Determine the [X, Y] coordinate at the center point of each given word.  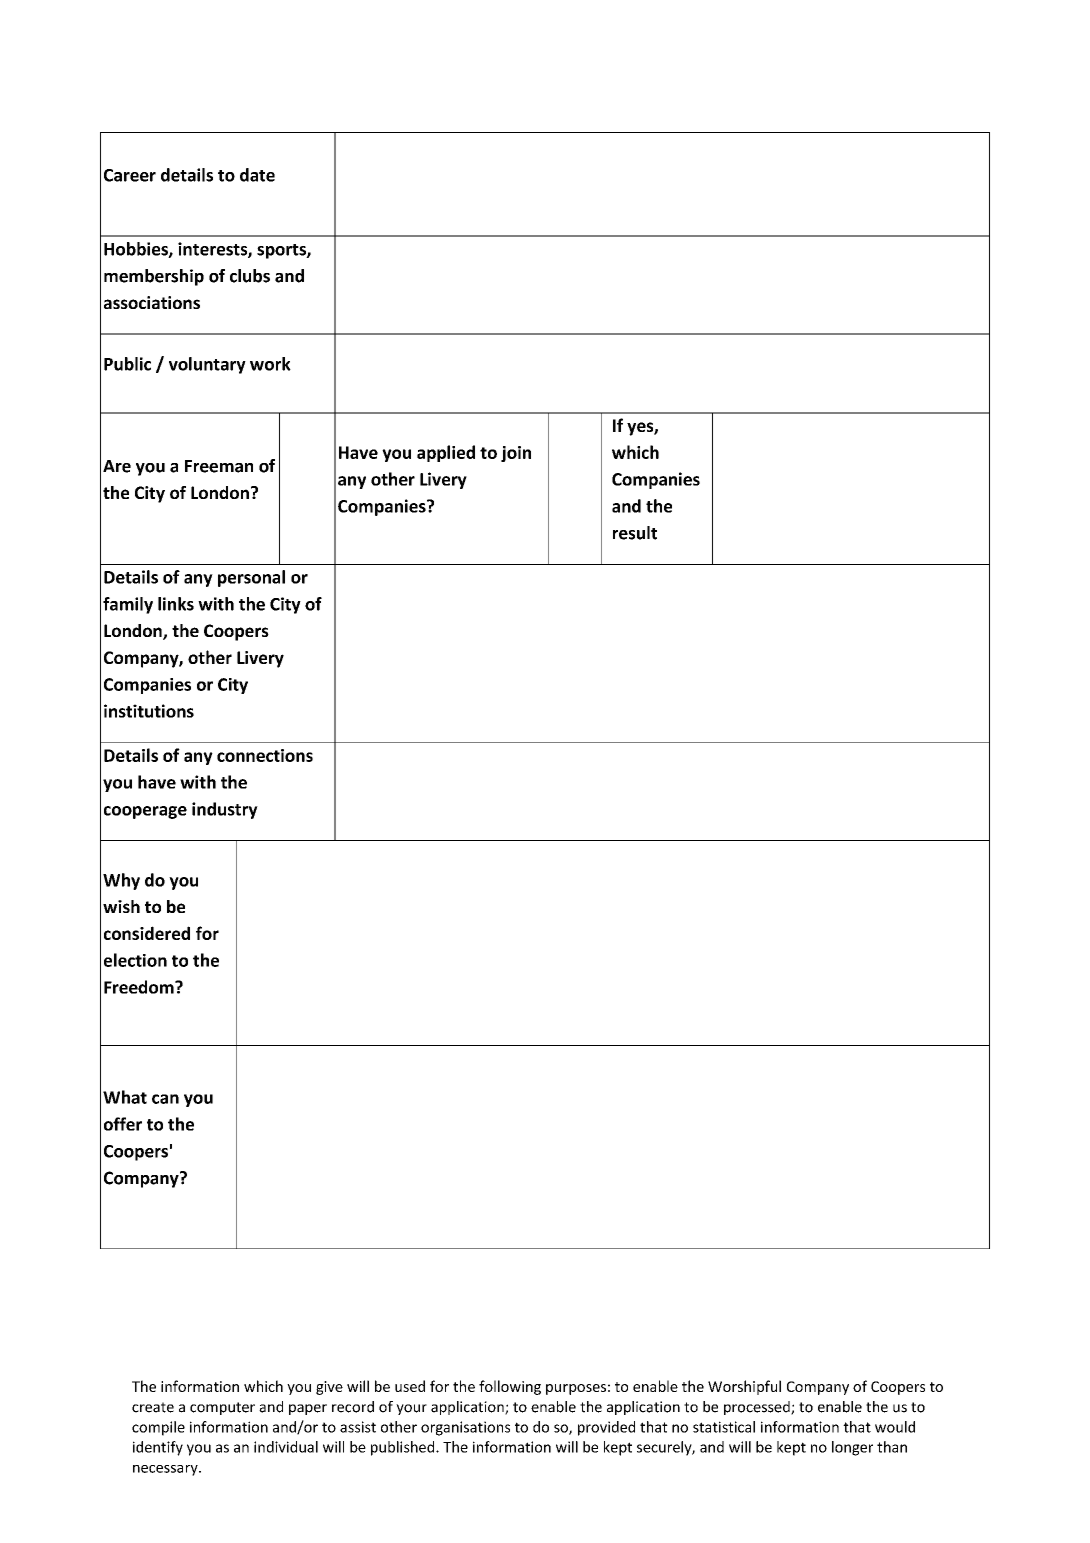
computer [222, 1408]
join [516, 454]
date [257, 175]
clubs [250, 276]
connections [265, 755]
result [635, 533]
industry [225, 810]
